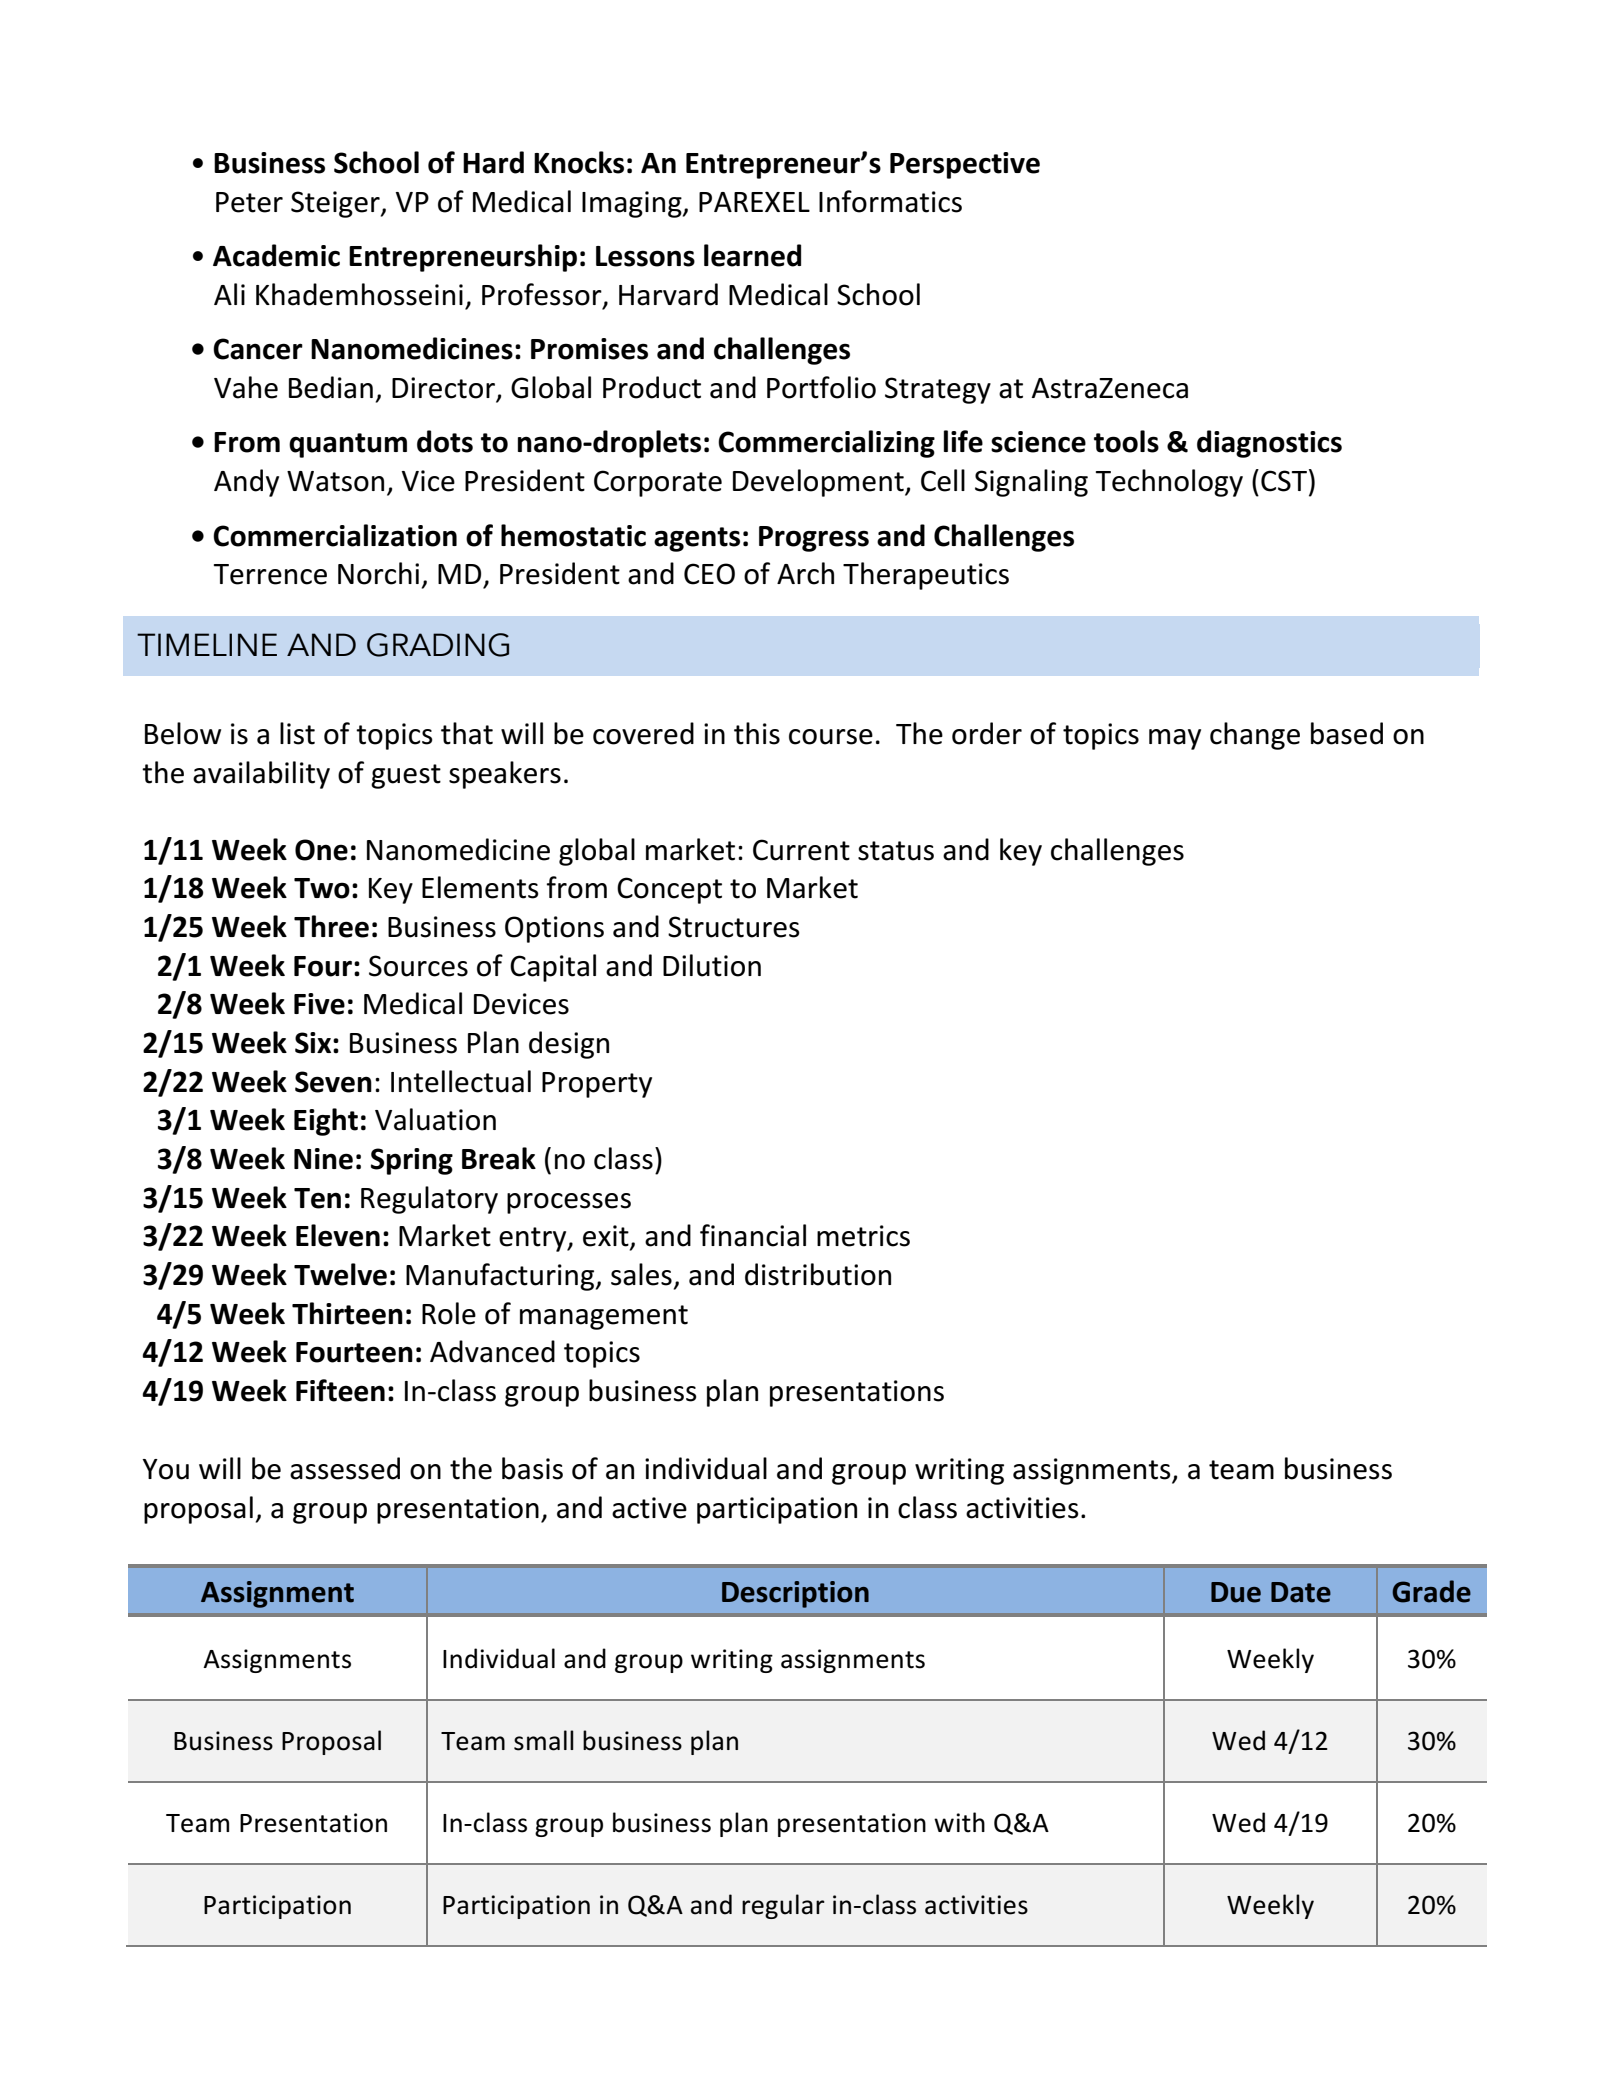 This image has width=1615, height=2091. Describe the element at coordinates (319, 1004) in the image. I see `Five` at that location.
